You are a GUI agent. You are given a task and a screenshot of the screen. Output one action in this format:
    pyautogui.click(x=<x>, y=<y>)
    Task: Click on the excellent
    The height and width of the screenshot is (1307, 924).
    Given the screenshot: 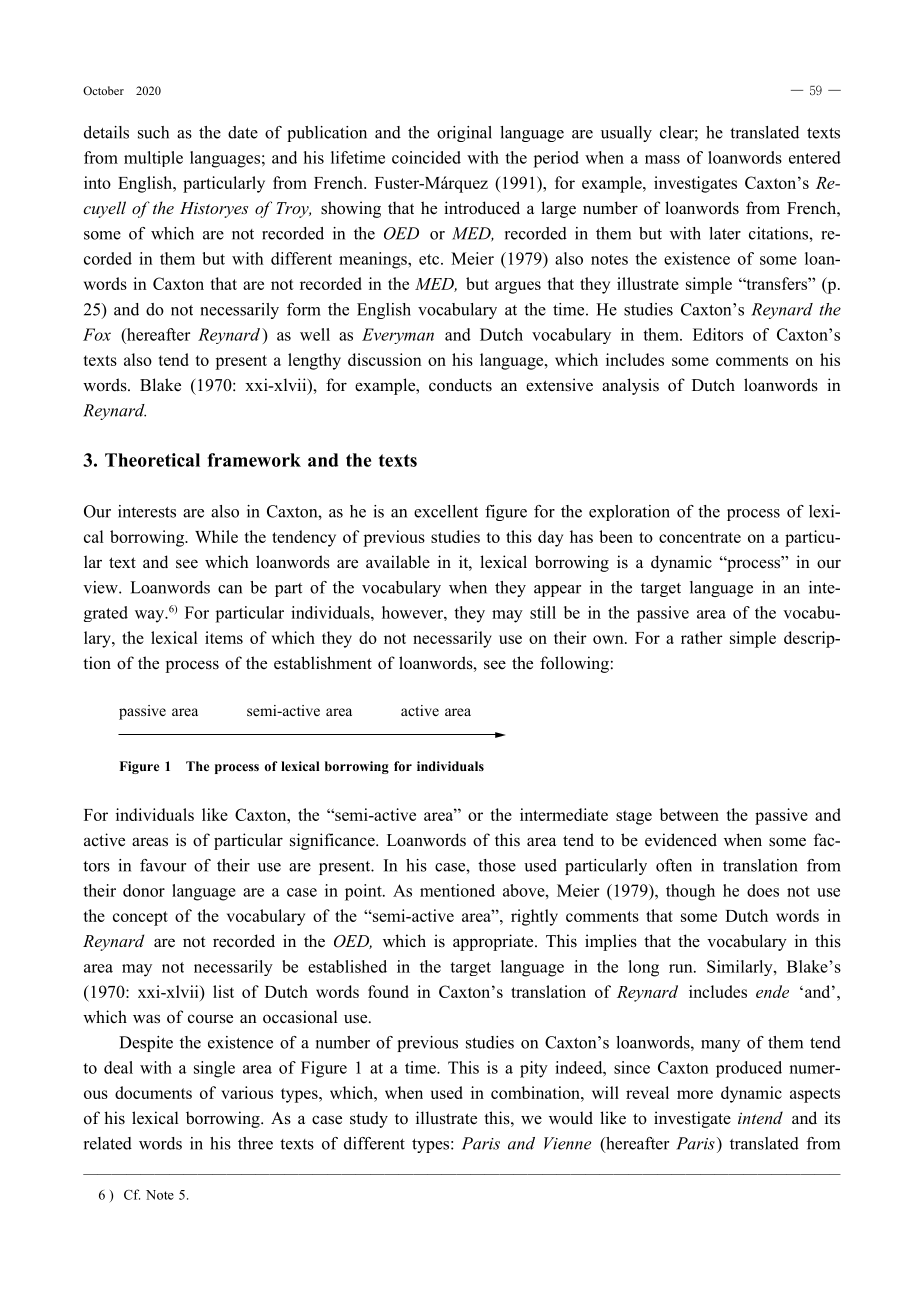 What is the action you would take?
    pyautogui.click(x=446, y=511)
